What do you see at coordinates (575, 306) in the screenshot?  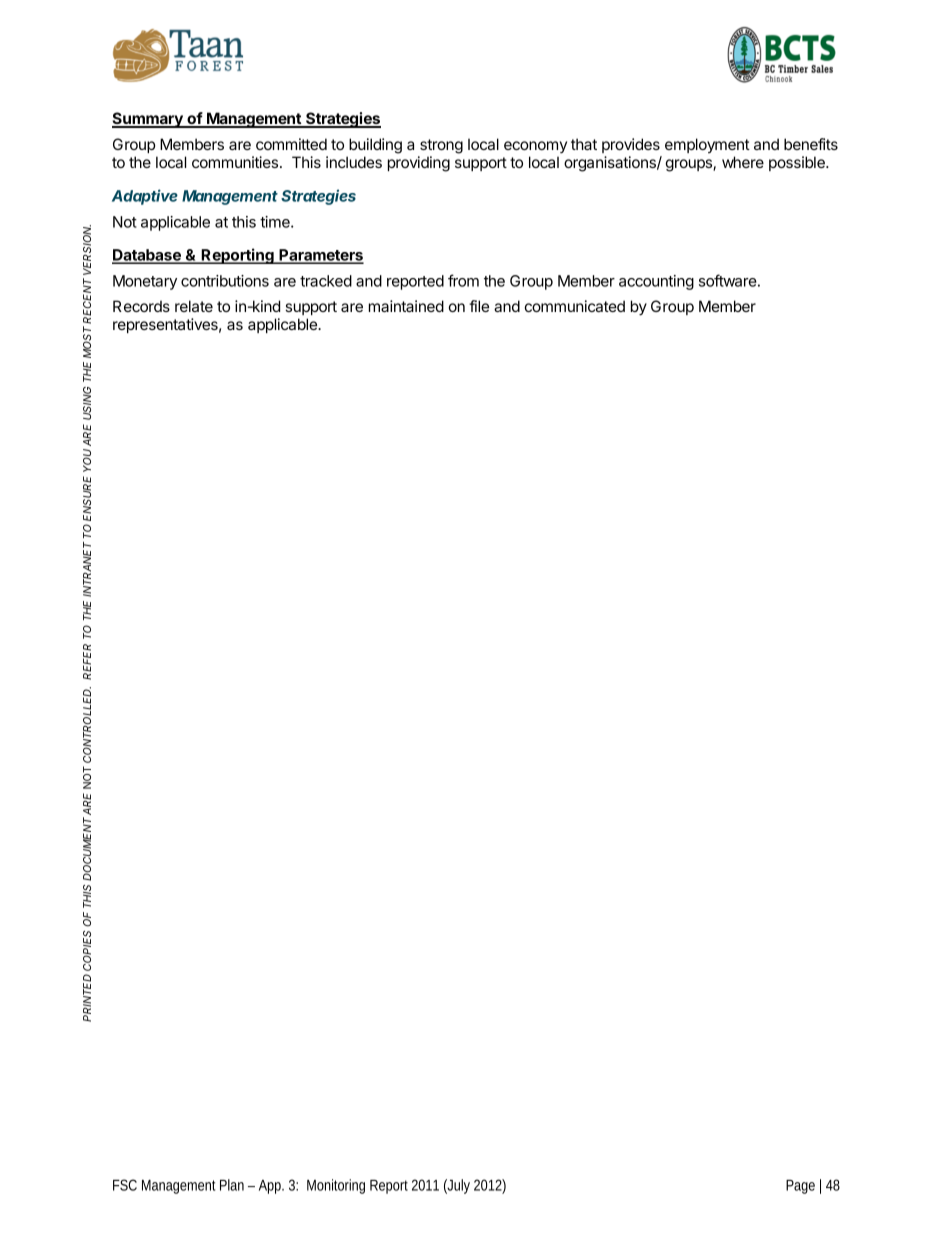 I see `communicated` at bounding box center [575, 306].
